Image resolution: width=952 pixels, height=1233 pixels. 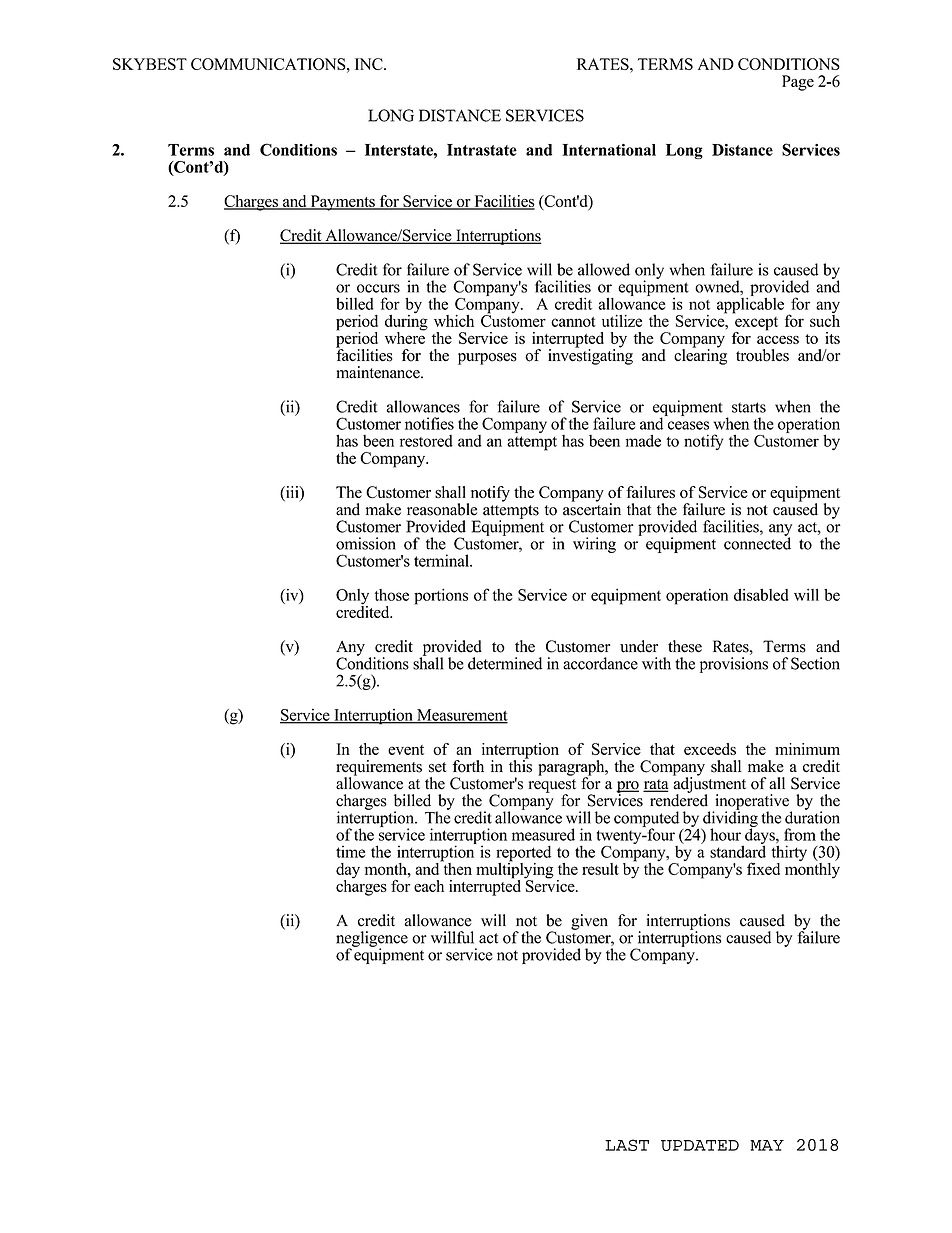 What do you see at coordinates (594, 545) in the screenshot?
I see `wiring` at bounding box center [594, 545].
